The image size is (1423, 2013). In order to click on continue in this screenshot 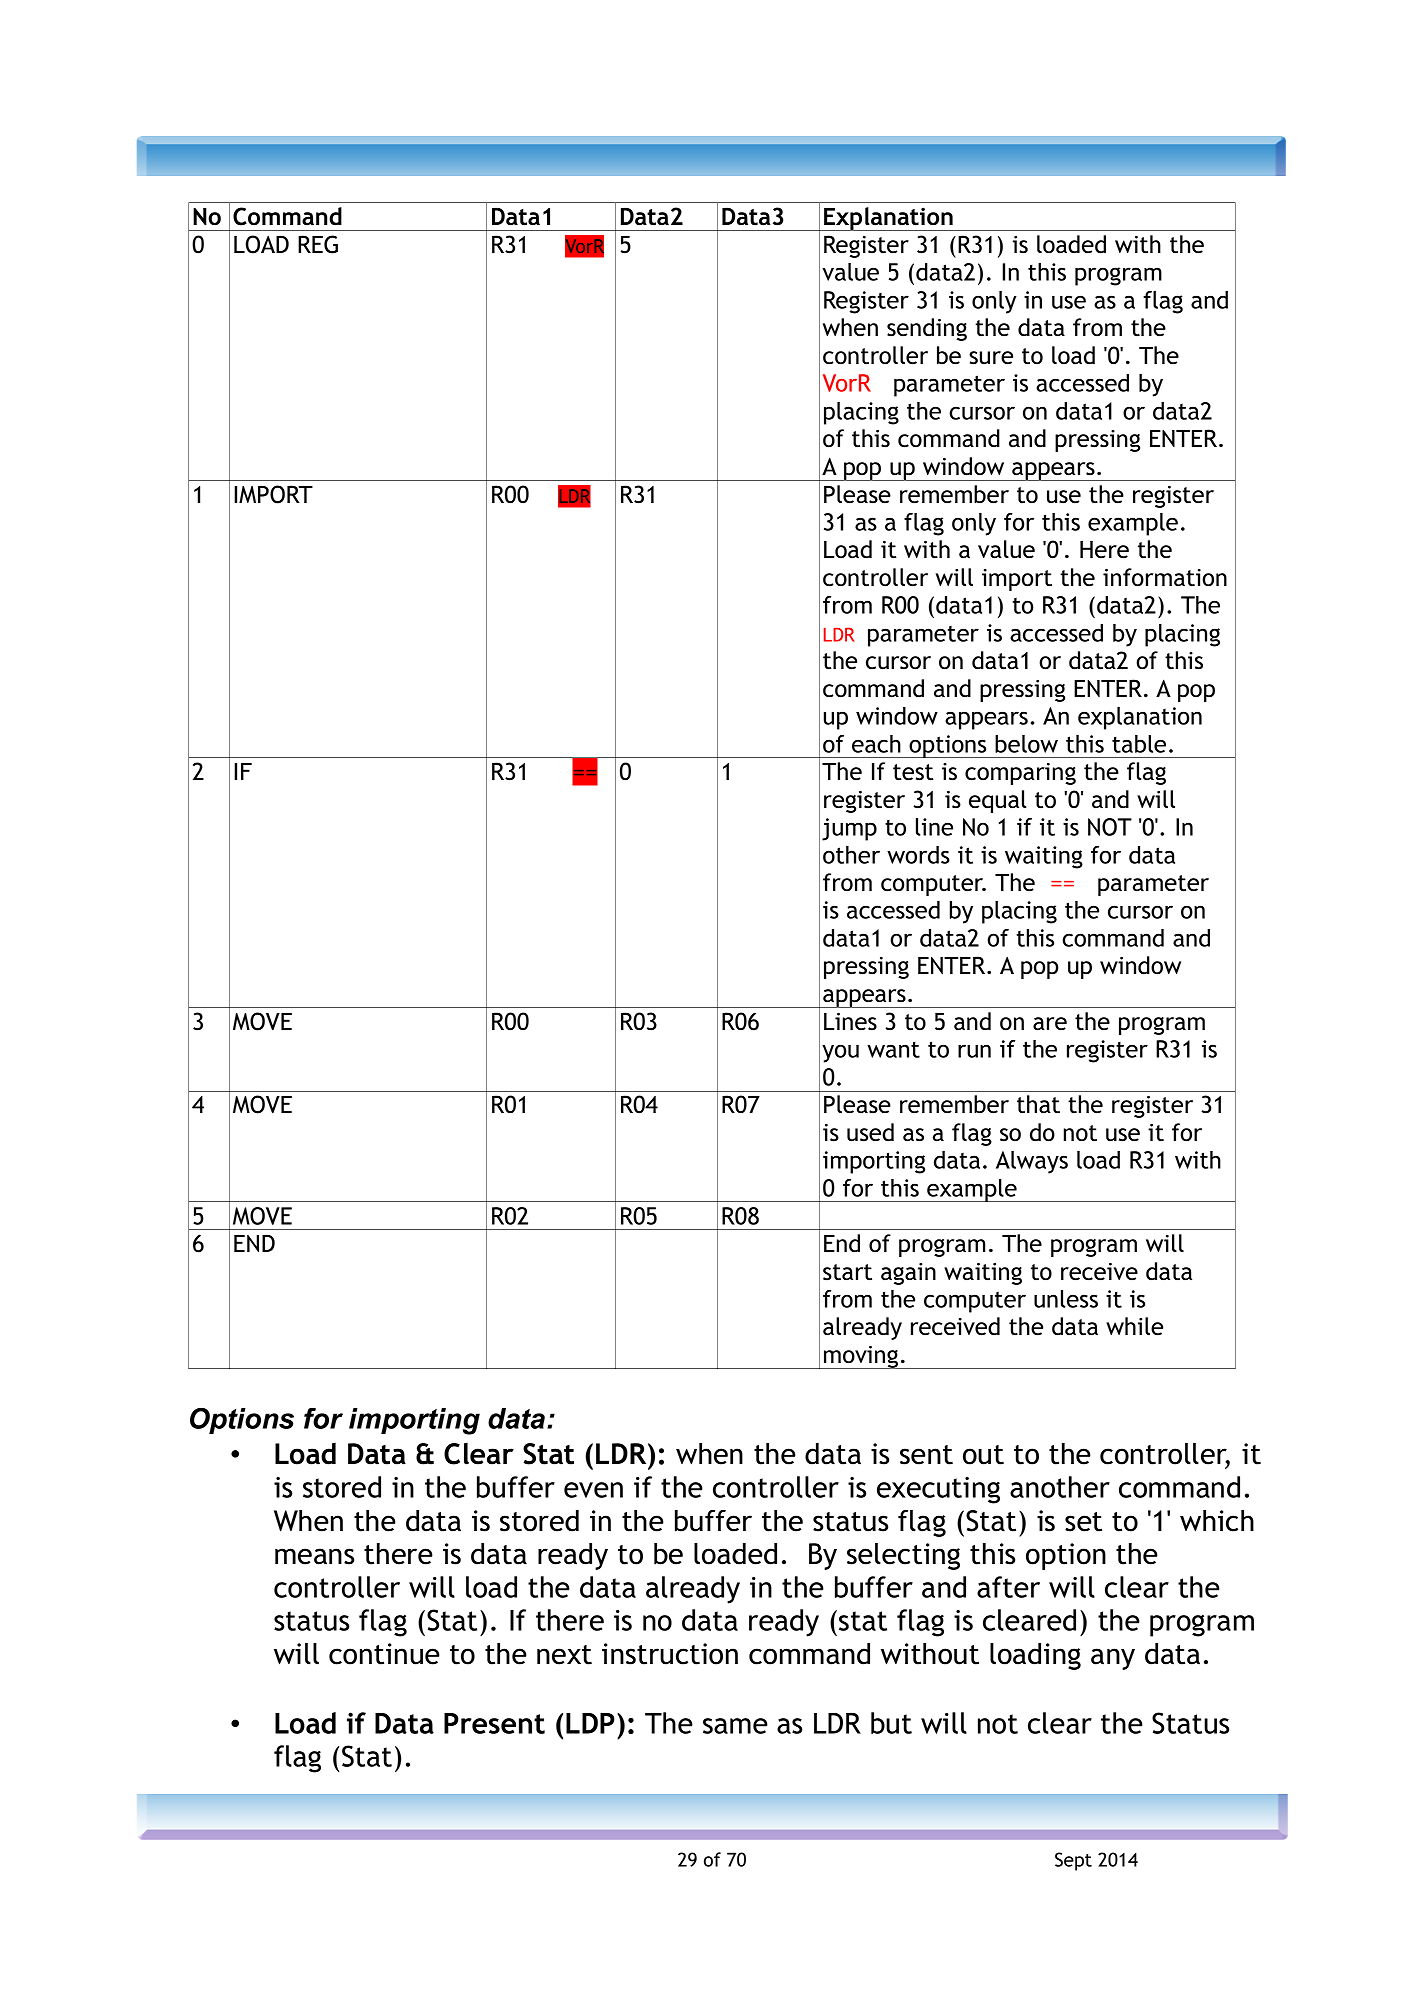, I will do `click(384, 1654)`.
